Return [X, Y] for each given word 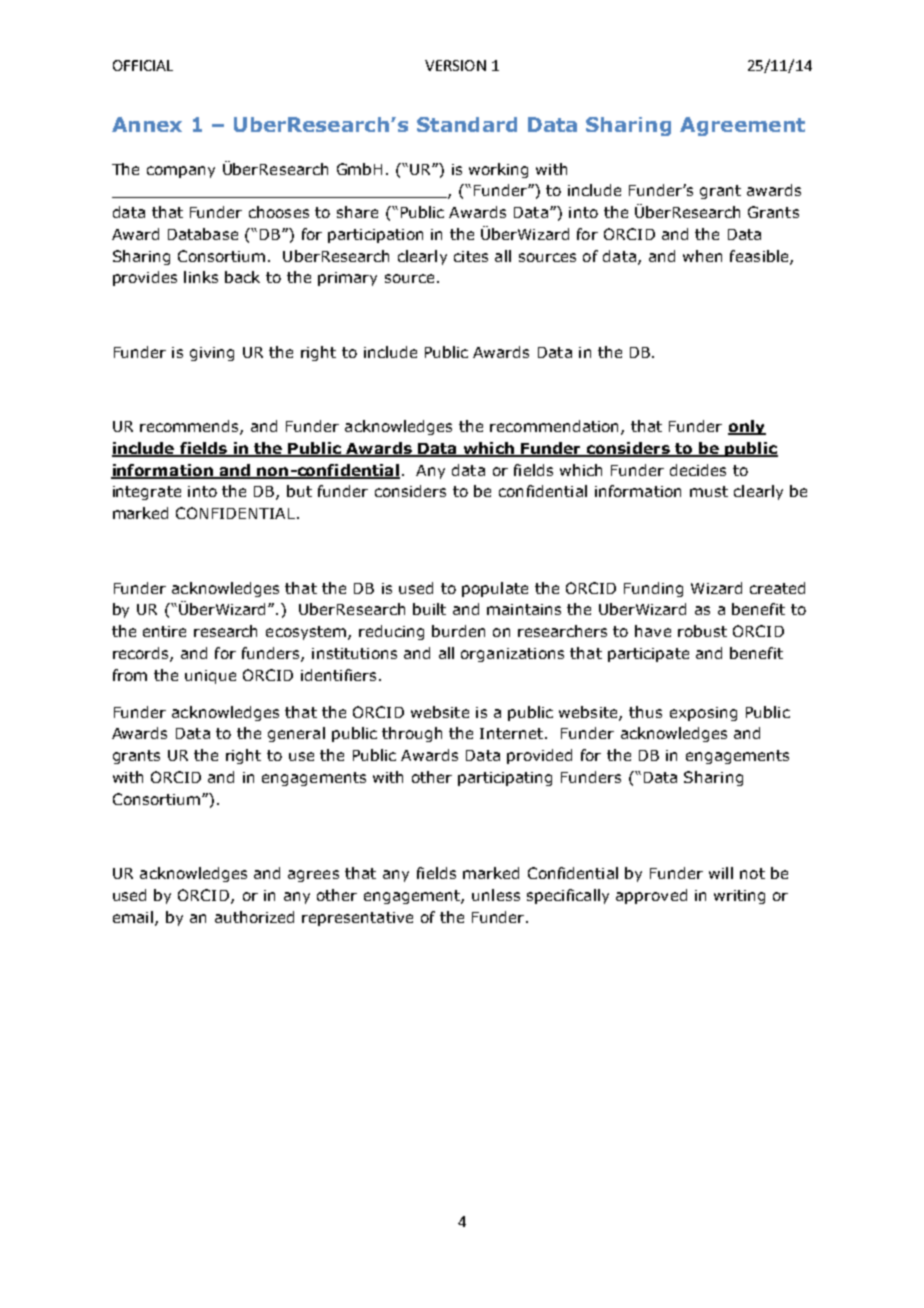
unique [210, 677]
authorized [254, 917]
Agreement [742, 126]
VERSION [455, 65]
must [709, 491]
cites [471, 256]
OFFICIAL [143, 65]
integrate [147, 493]
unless [496, 895]
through [412, 734]
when [702, 256]
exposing [703, 714]
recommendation [556, 427]
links [201, 277]
